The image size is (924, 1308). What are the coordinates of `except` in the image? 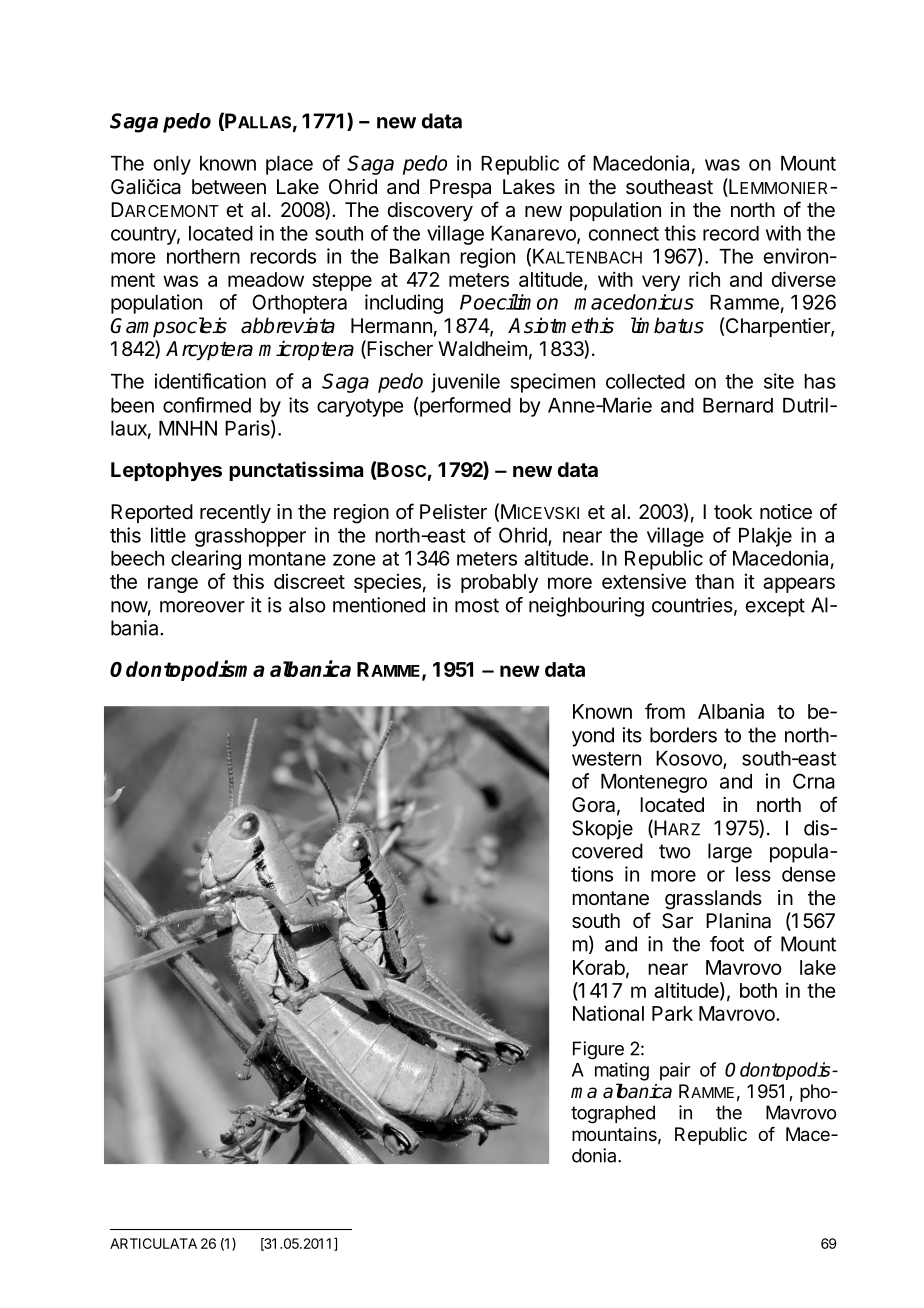 It's located at (775, 607).
